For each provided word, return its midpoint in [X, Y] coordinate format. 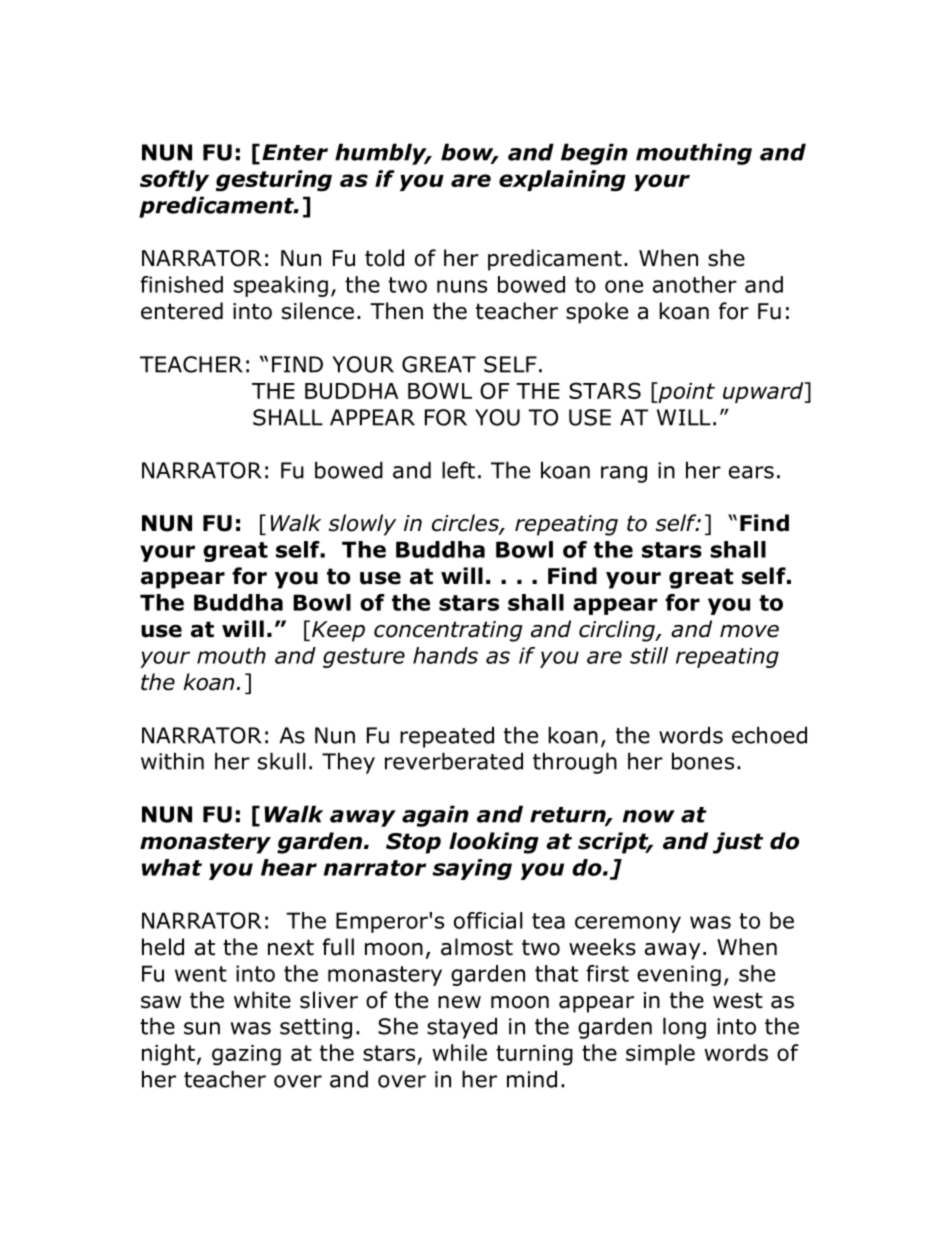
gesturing [274, 181]
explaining [562, 181]
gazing [246, 1055]
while [459, 1052]
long [684, 1028]
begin [594, 154]
